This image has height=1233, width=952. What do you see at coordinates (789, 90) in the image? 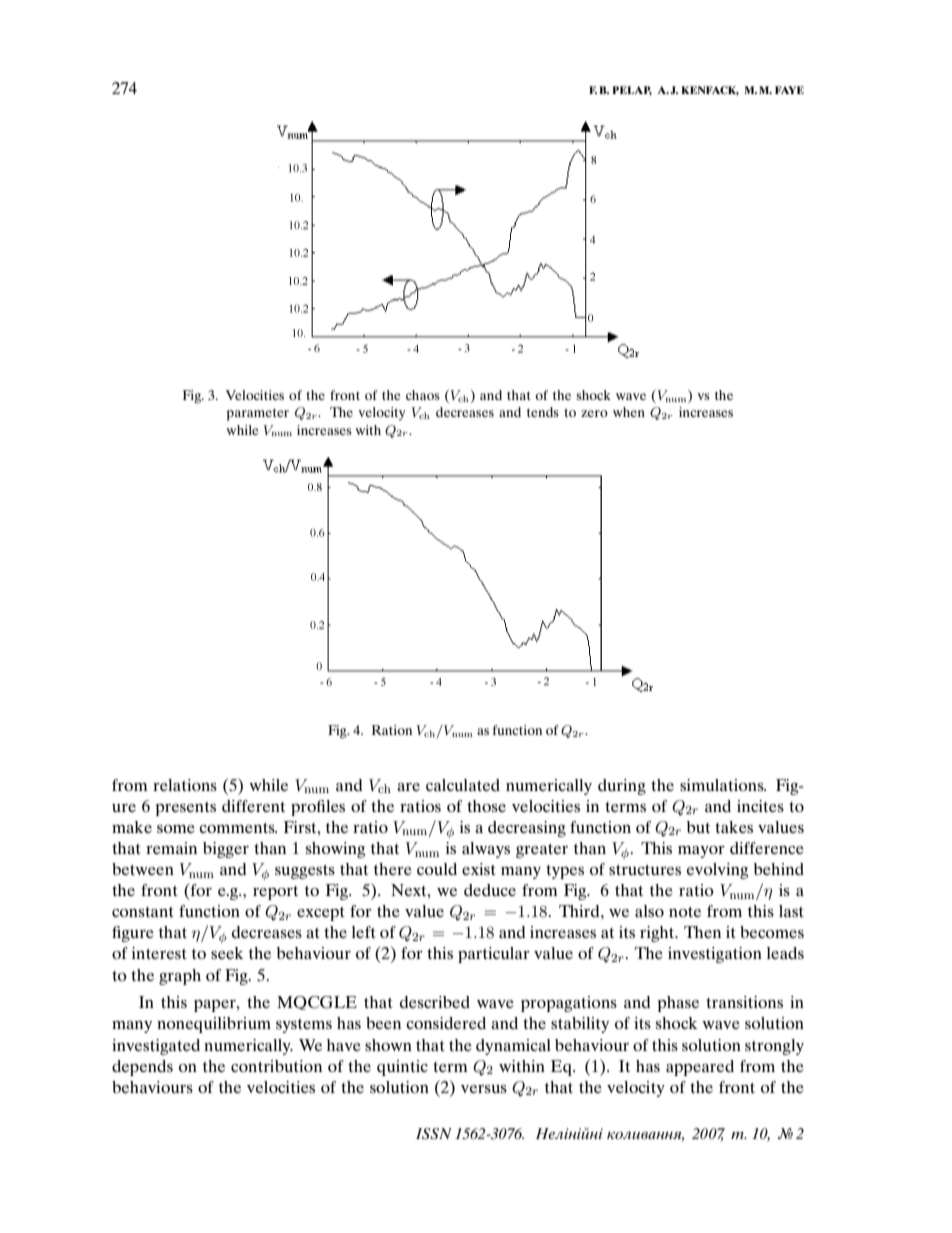
I see `FAYE` at bounding box center [789, 90].
